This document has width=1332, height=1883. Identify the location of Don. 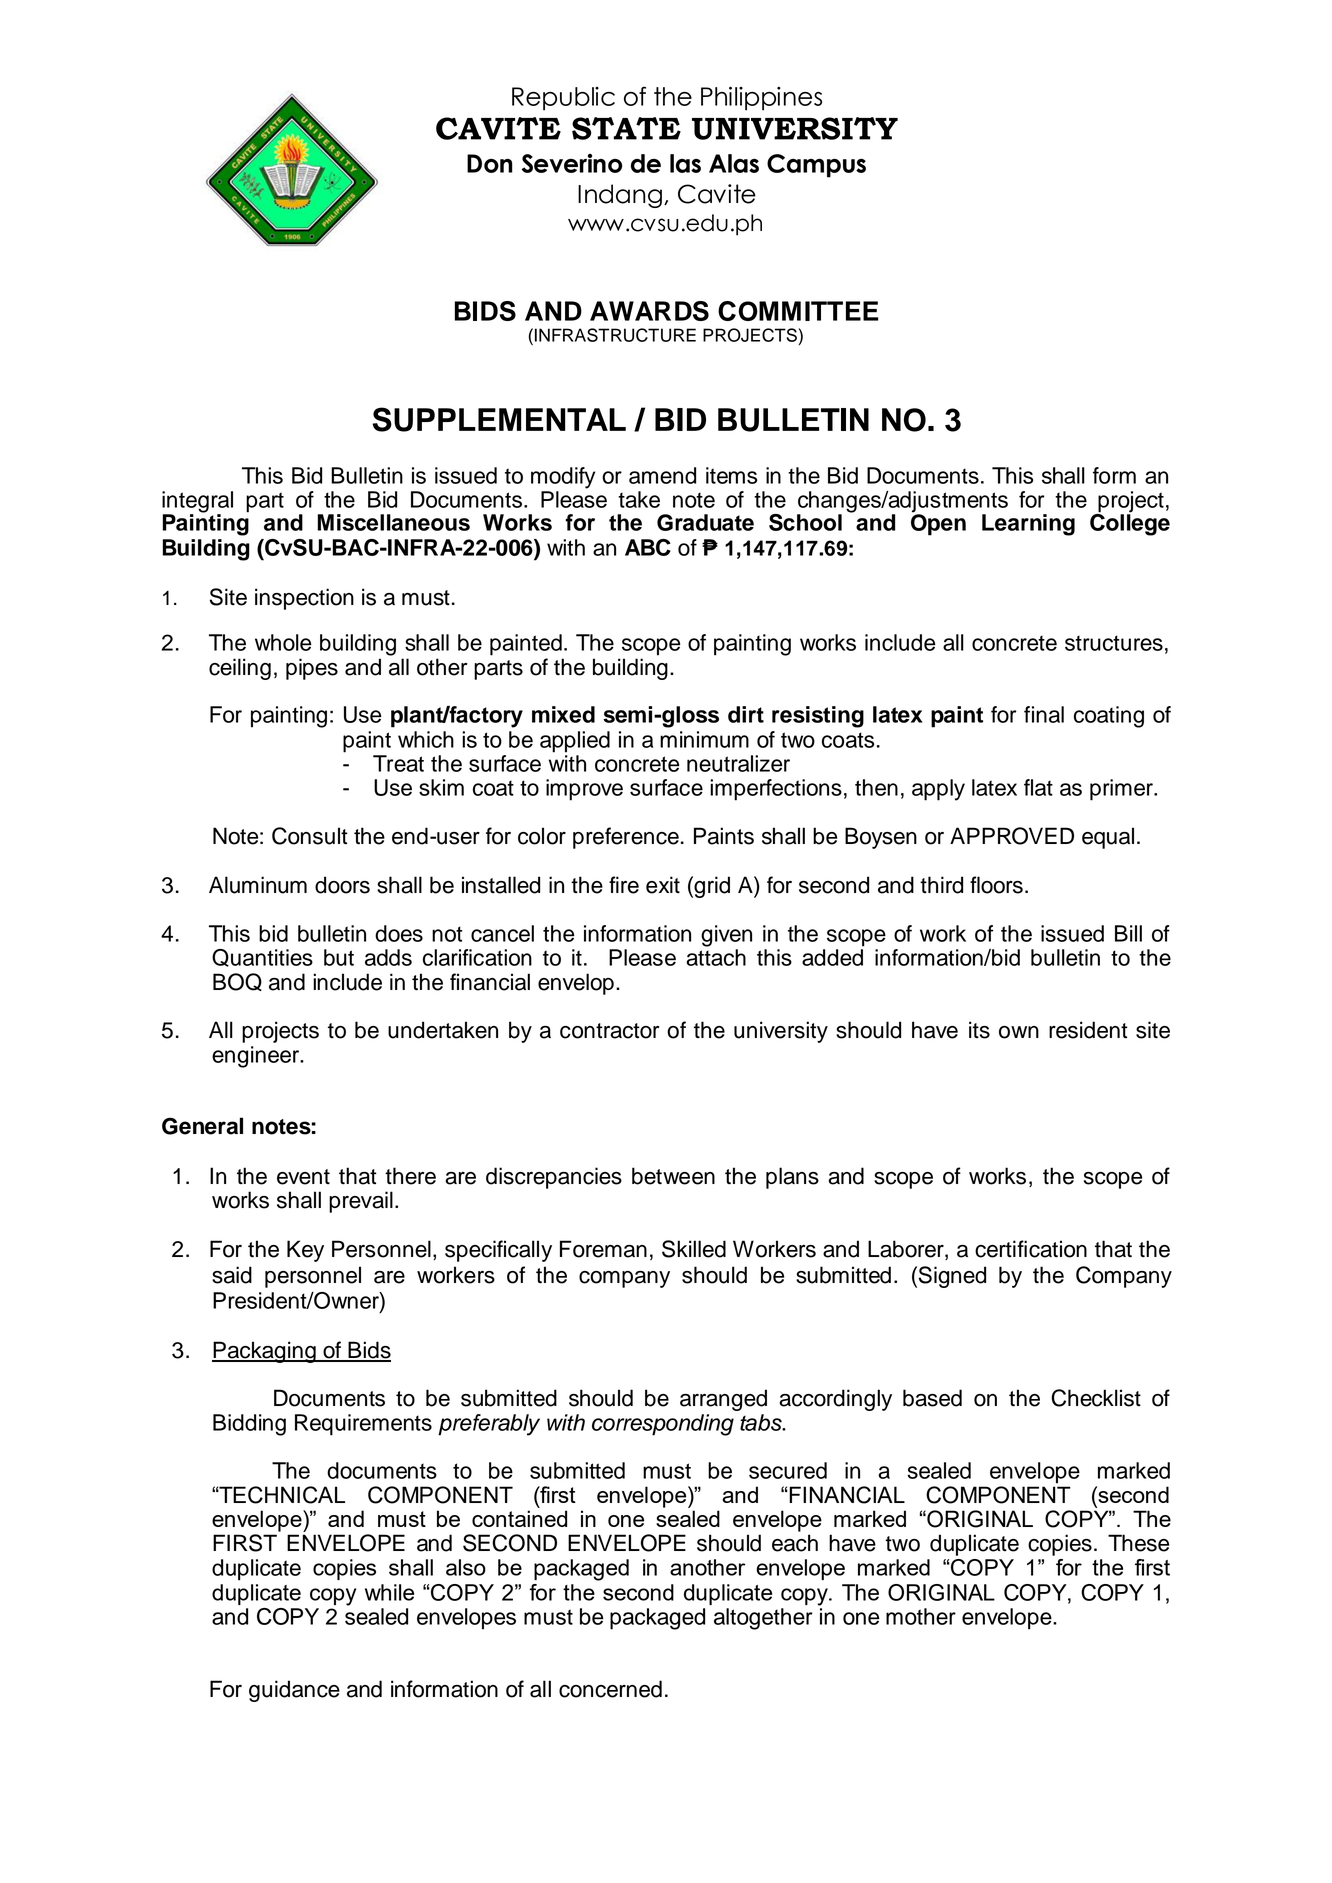
(490, 163).
